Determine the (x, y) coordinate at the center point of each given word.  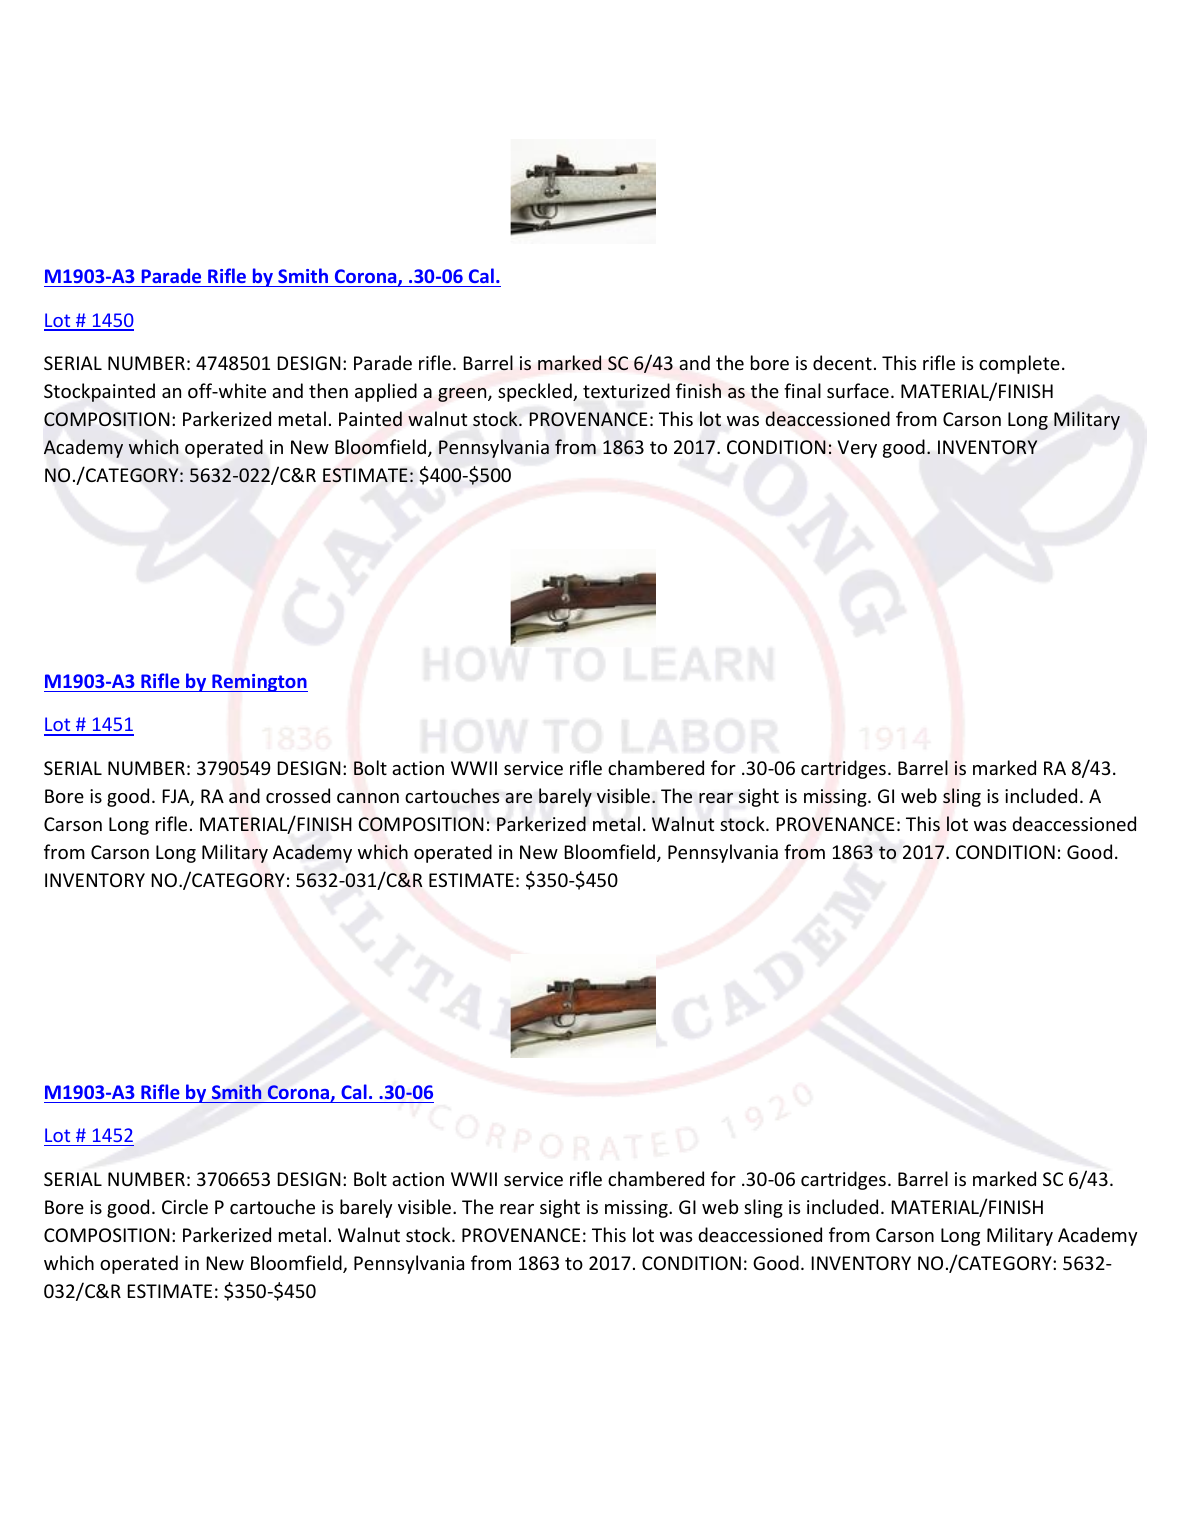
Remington (259, 683)
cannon (368, 798)
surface (858, 390)
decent (842, 362)
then (328, 390)
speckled (536, 392)
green (463, 395)
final (802, 390)
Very (857, 449)
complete (1019, 364)
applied (386, 392)
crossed (298, 795)
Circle (185, 1206)
